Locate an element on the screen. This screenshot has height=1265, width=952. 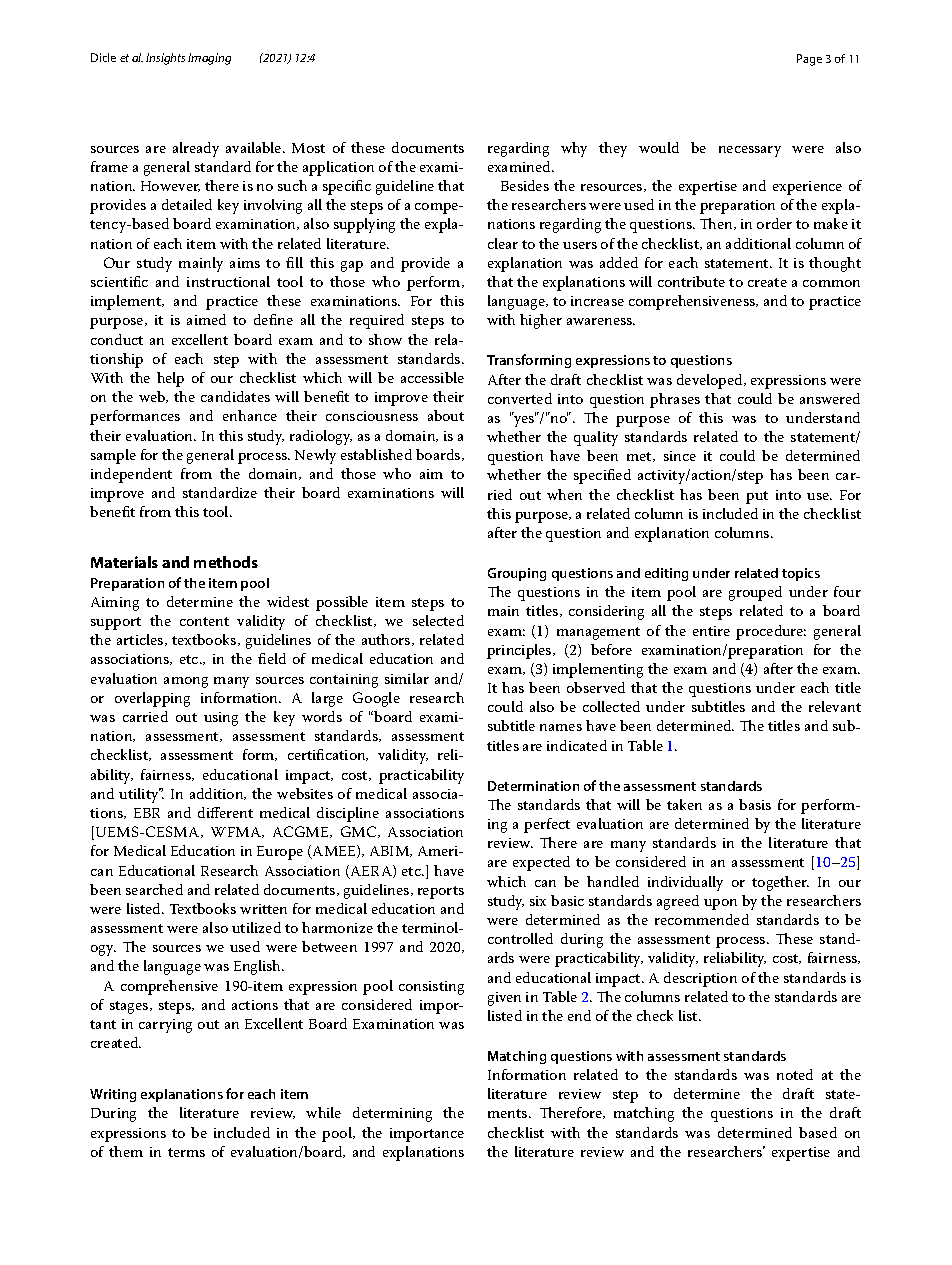
why is located at coordinates (574, 149).
